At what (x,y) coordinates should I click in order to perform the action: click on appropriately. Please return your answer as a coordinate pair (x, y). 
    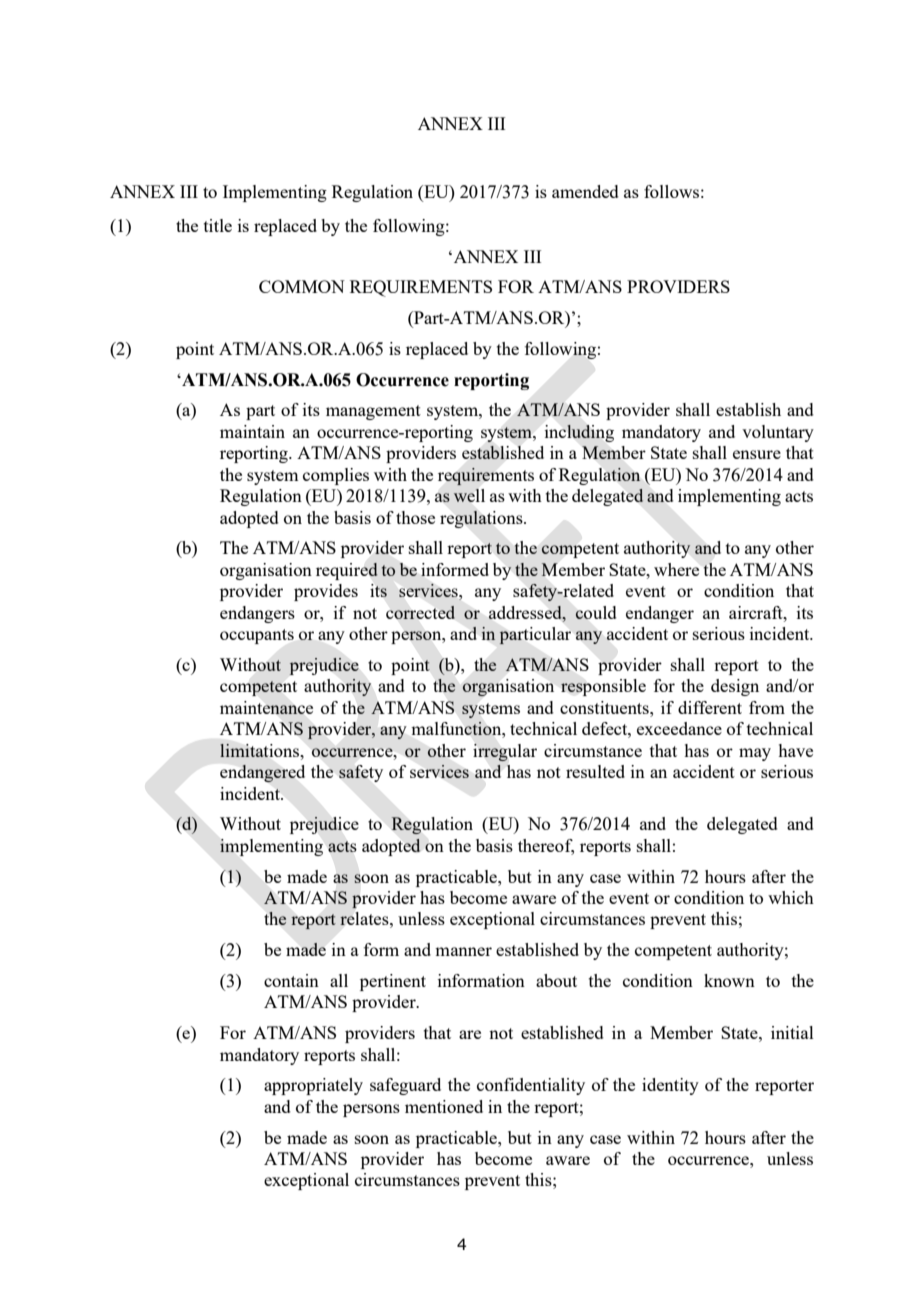
    Looking at the image, I should click on (313, 1086).
